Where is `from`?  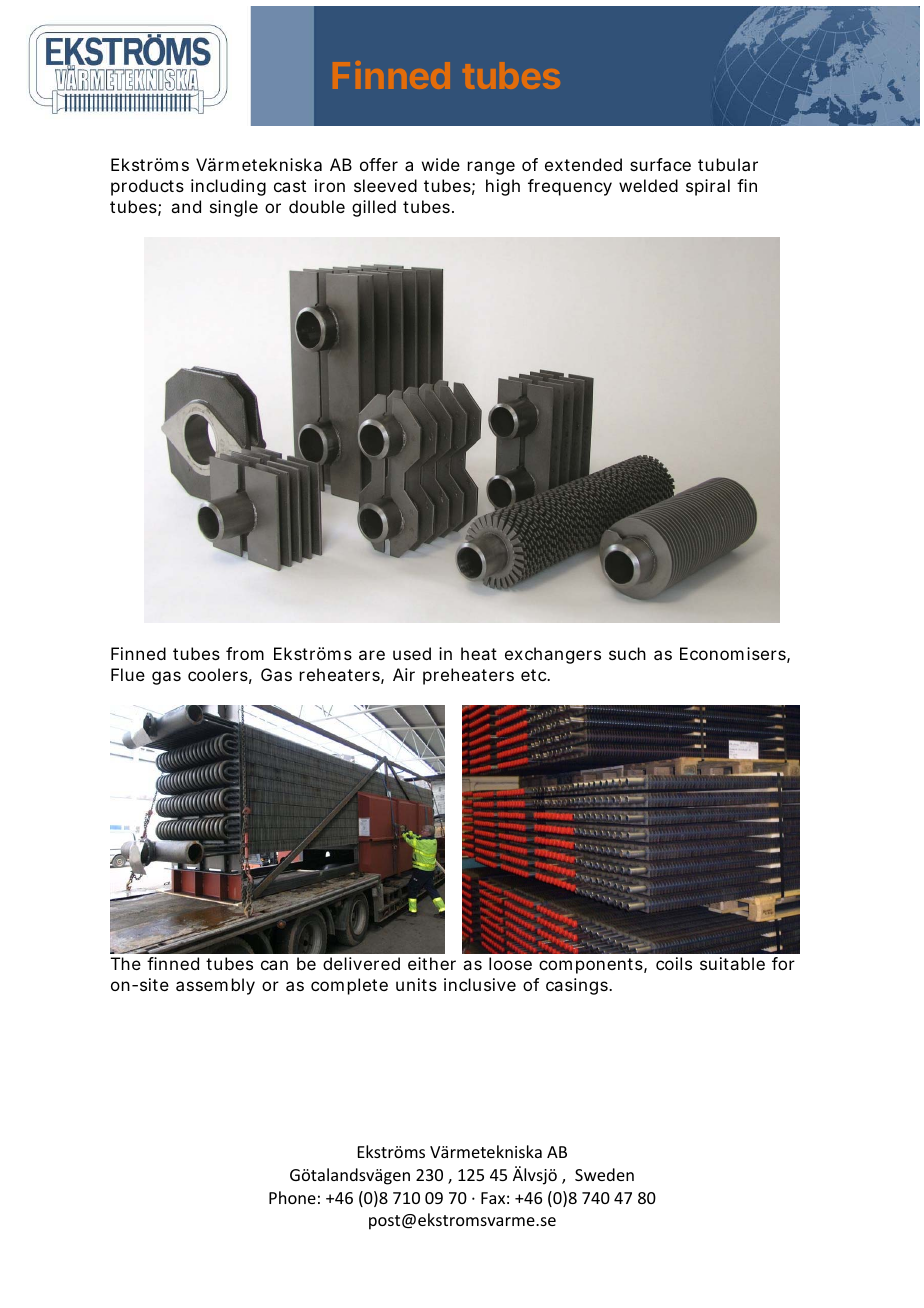
from is located at coordinates (245, 653).
